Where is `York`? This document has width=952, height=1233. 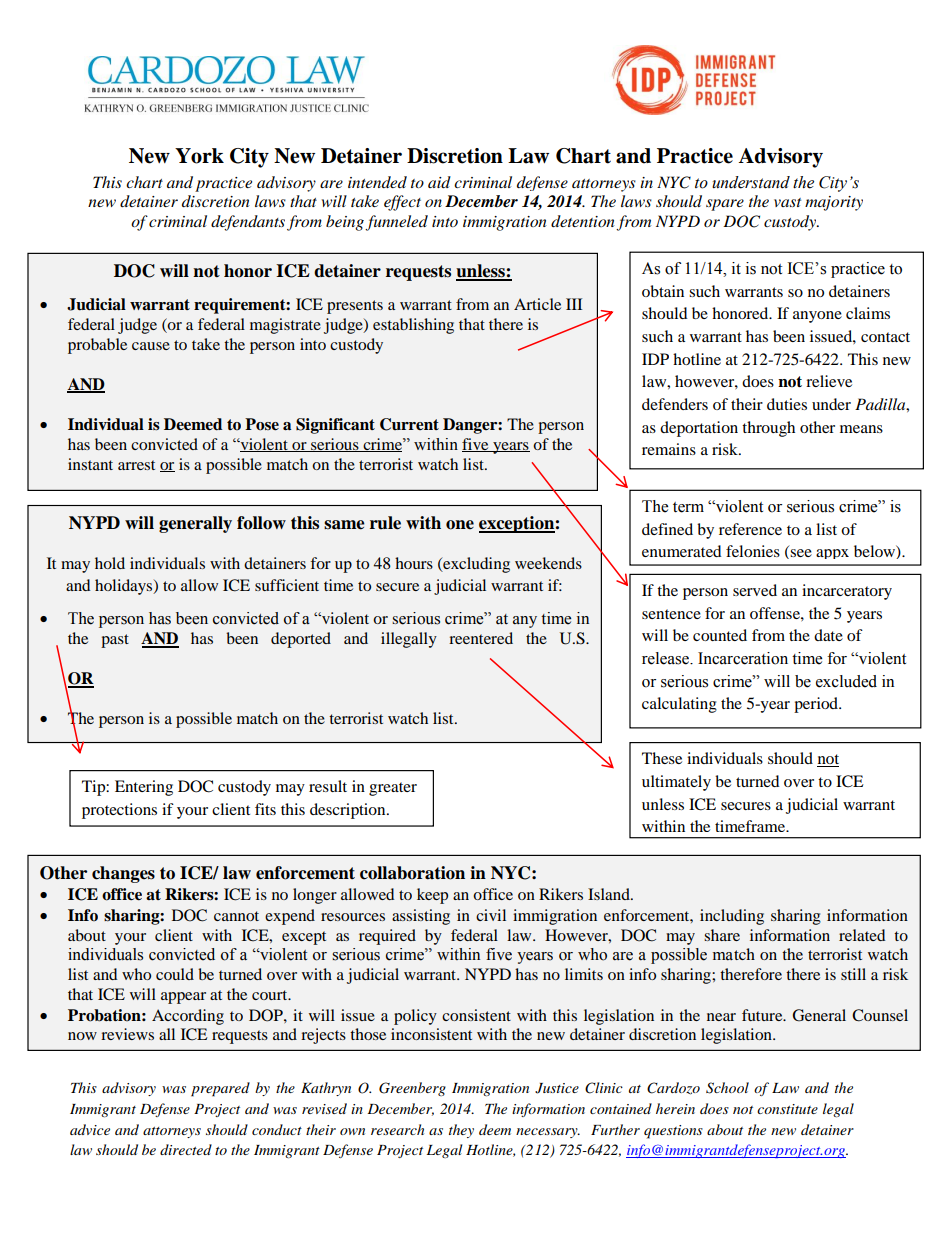 York is located at coordinates (199, 156).
